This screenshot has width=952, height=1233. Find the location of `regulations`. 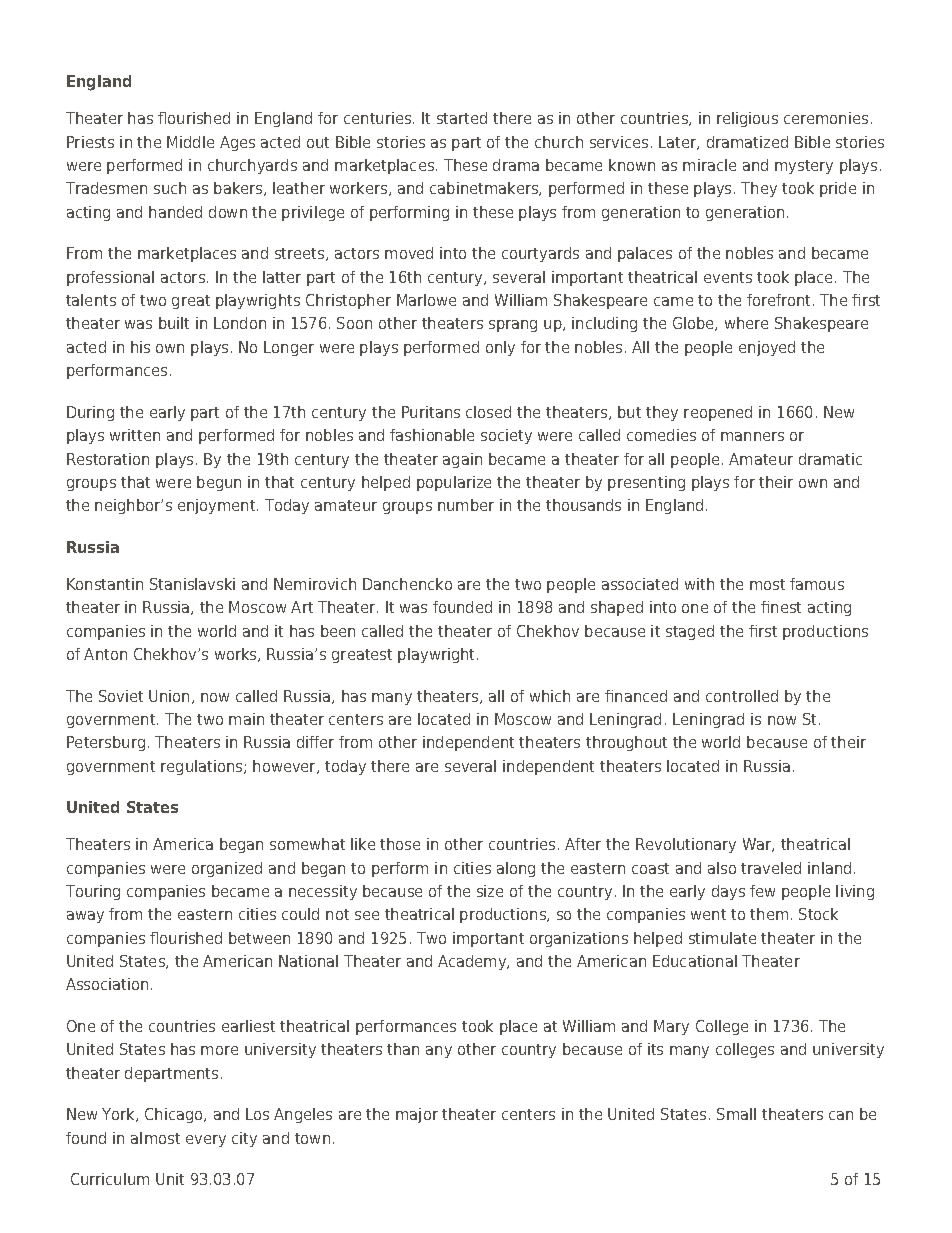

regulations is located at coordinates (203, 767).
